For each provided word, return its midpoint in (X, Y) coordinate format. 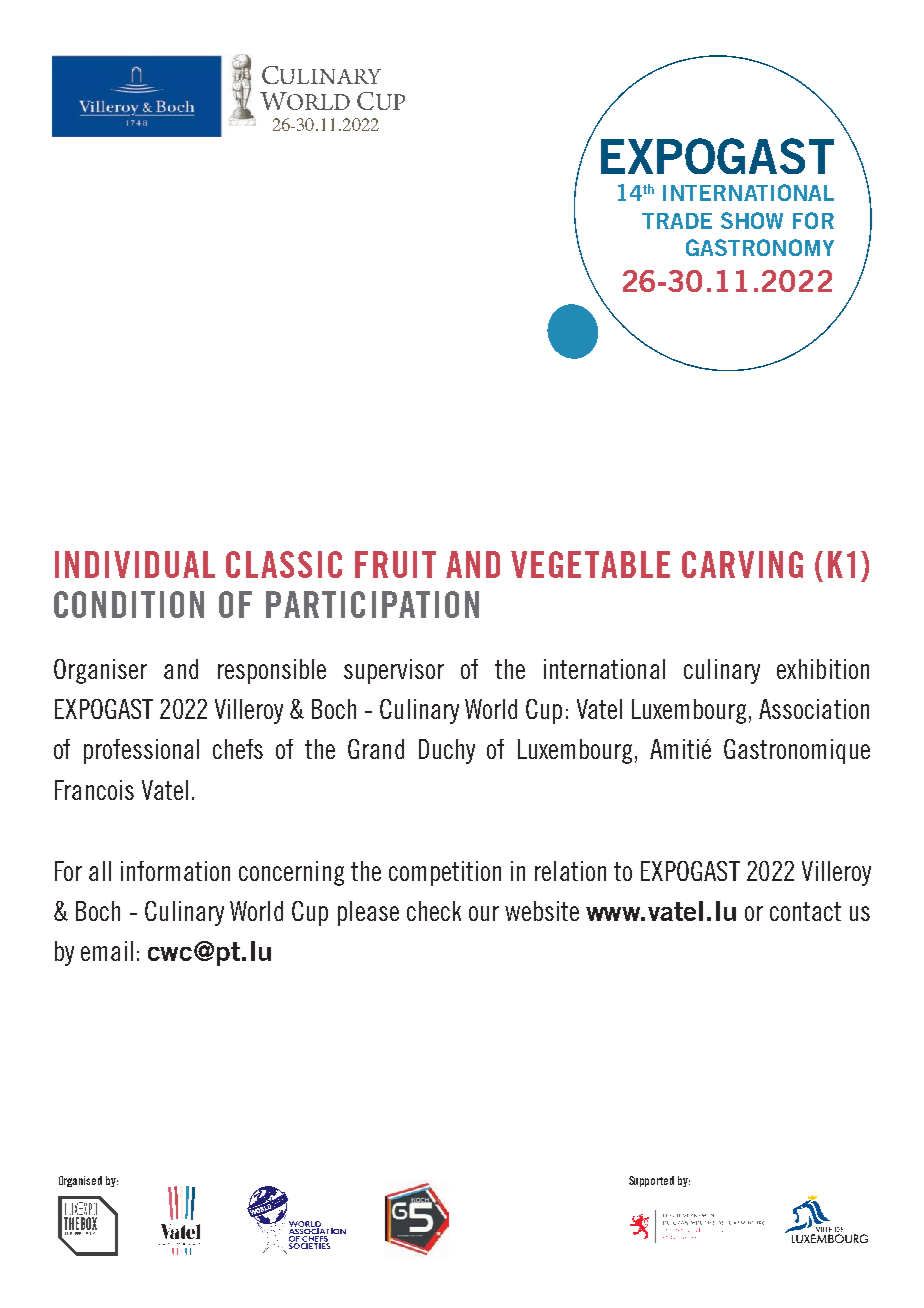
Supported (651, 1181)
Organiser (100, 671)
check (434, 911)
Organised (80, 1181)
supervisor (394, 671)
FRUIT (395, 564)
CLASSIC (284, 564)
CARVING (742, 564)
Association (814, 709)
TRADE (677, 221)
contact (805, 911)
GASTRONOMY (760, 247)
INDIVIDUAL (135, 564)
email (107, 951)
